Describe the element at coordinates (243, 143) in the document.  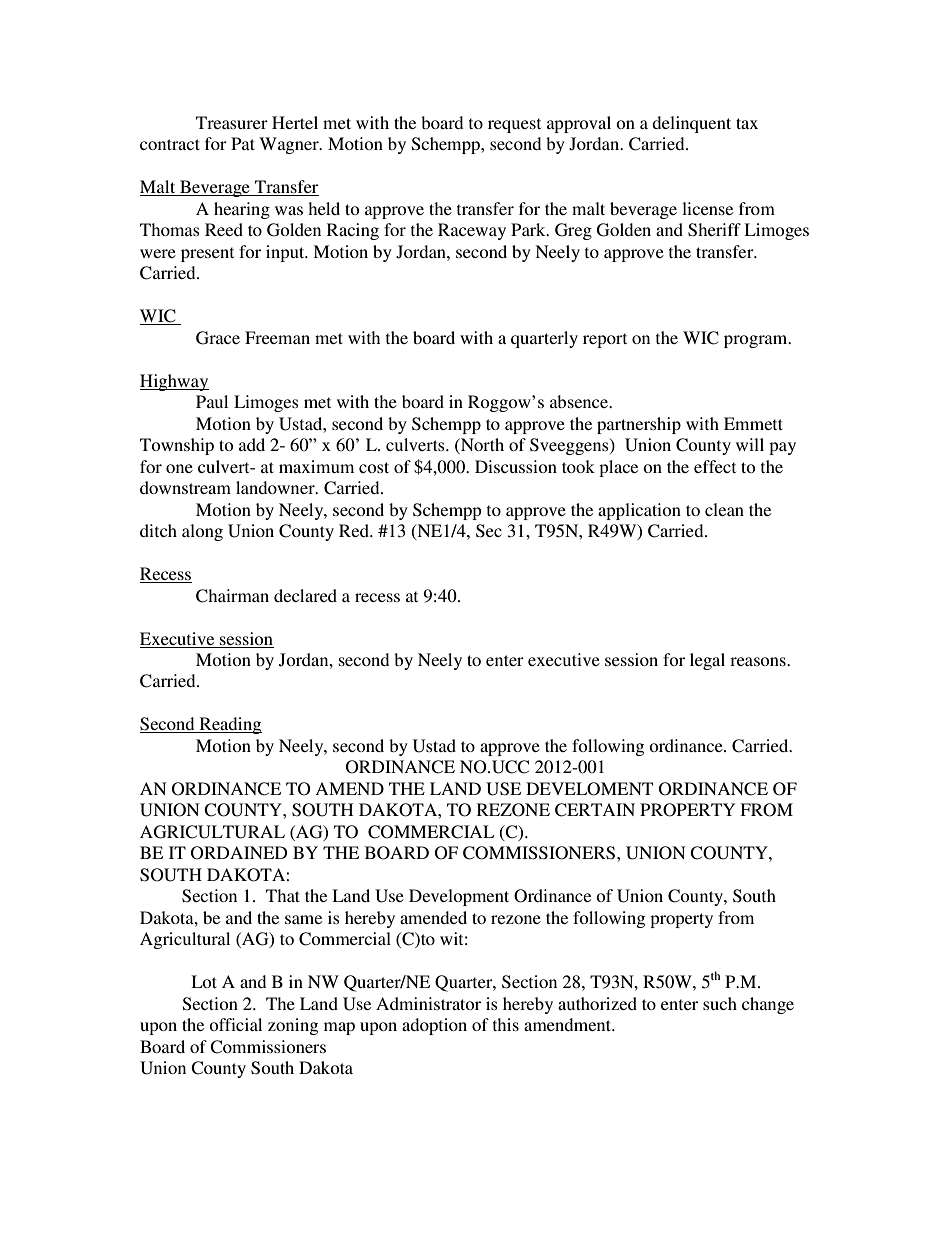
I see `Pat` at that location.
